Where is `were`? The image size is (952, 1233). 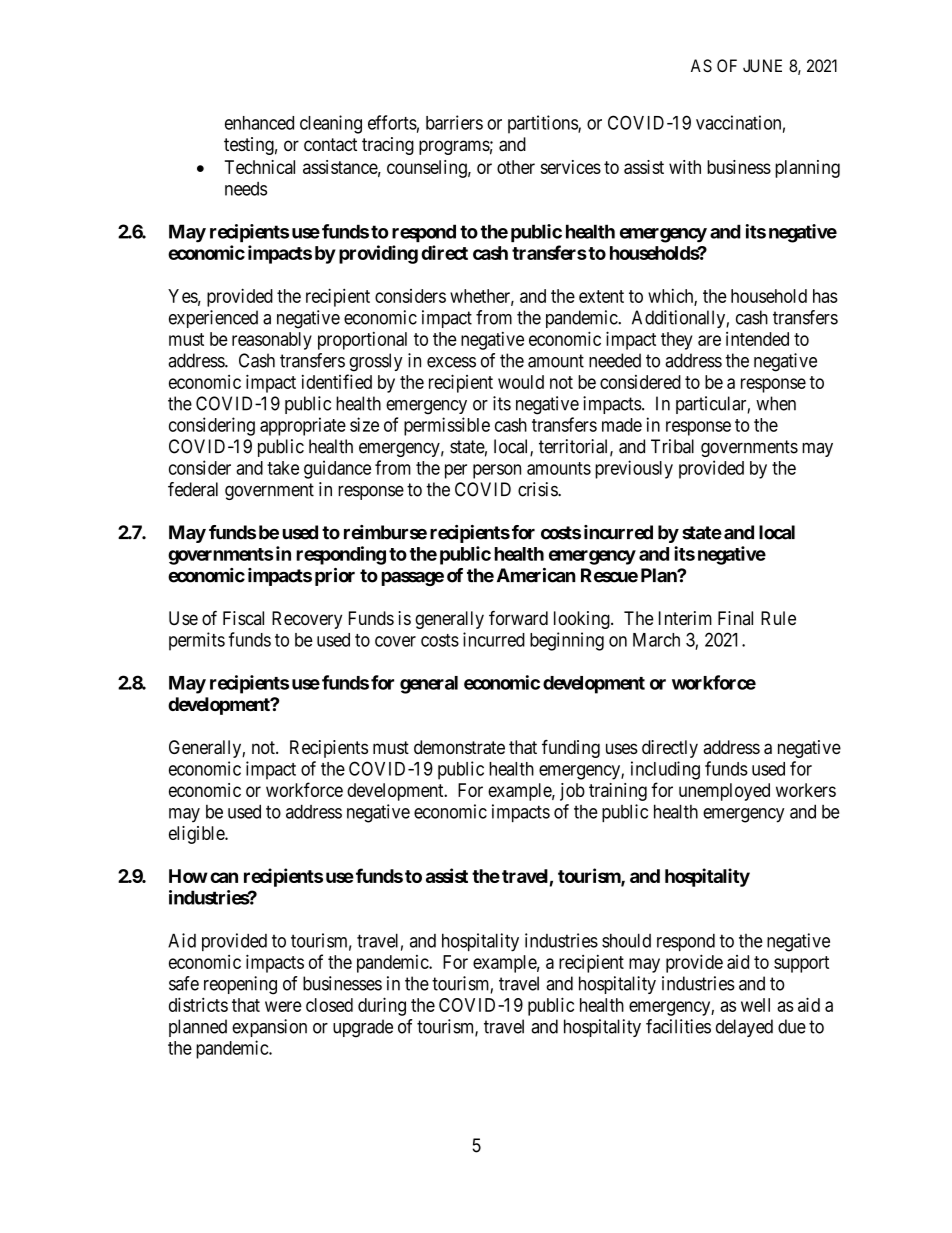
were is located at coordinates (283, 1006).
